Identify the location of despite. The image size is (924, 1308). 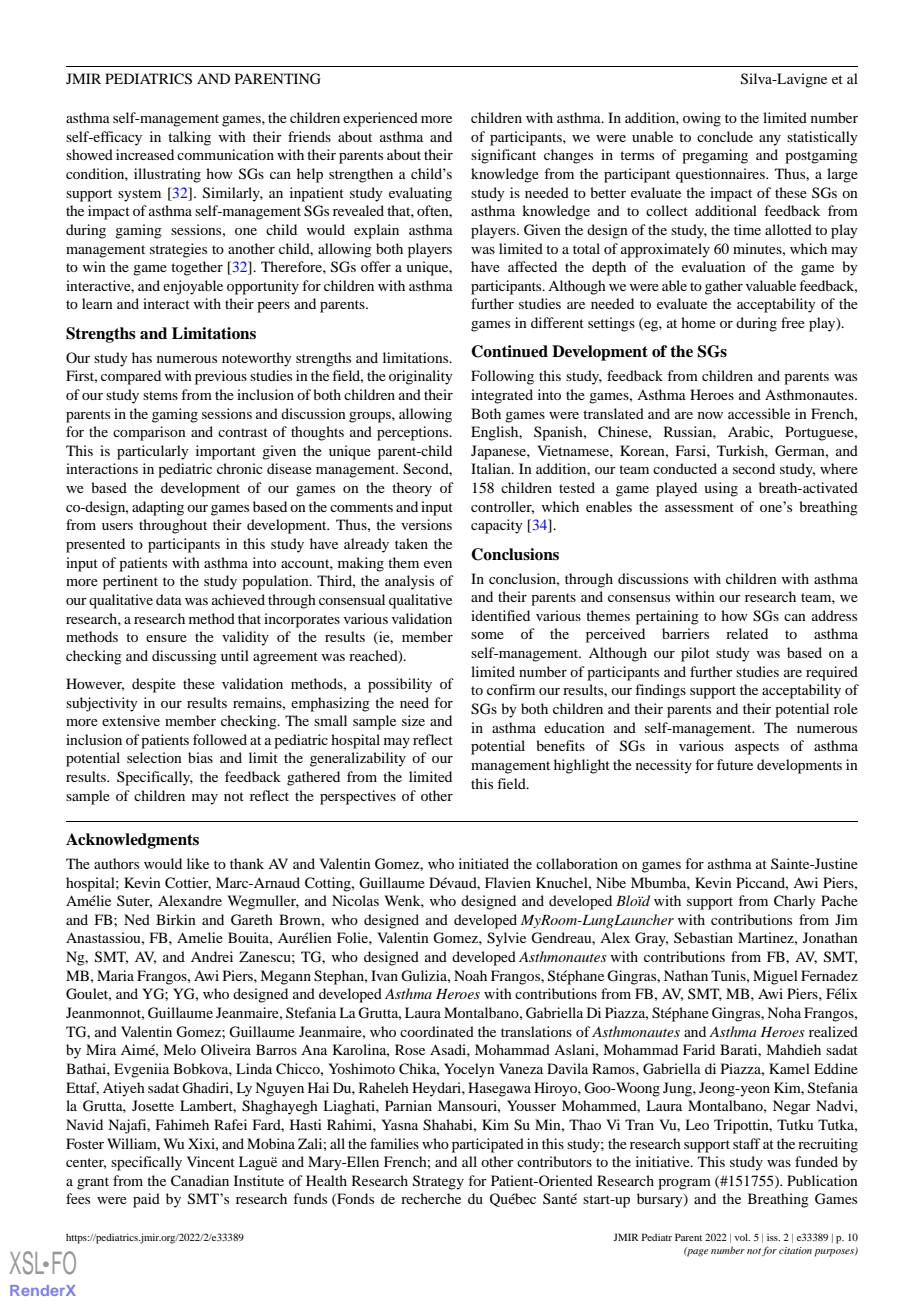
(154, 685).
